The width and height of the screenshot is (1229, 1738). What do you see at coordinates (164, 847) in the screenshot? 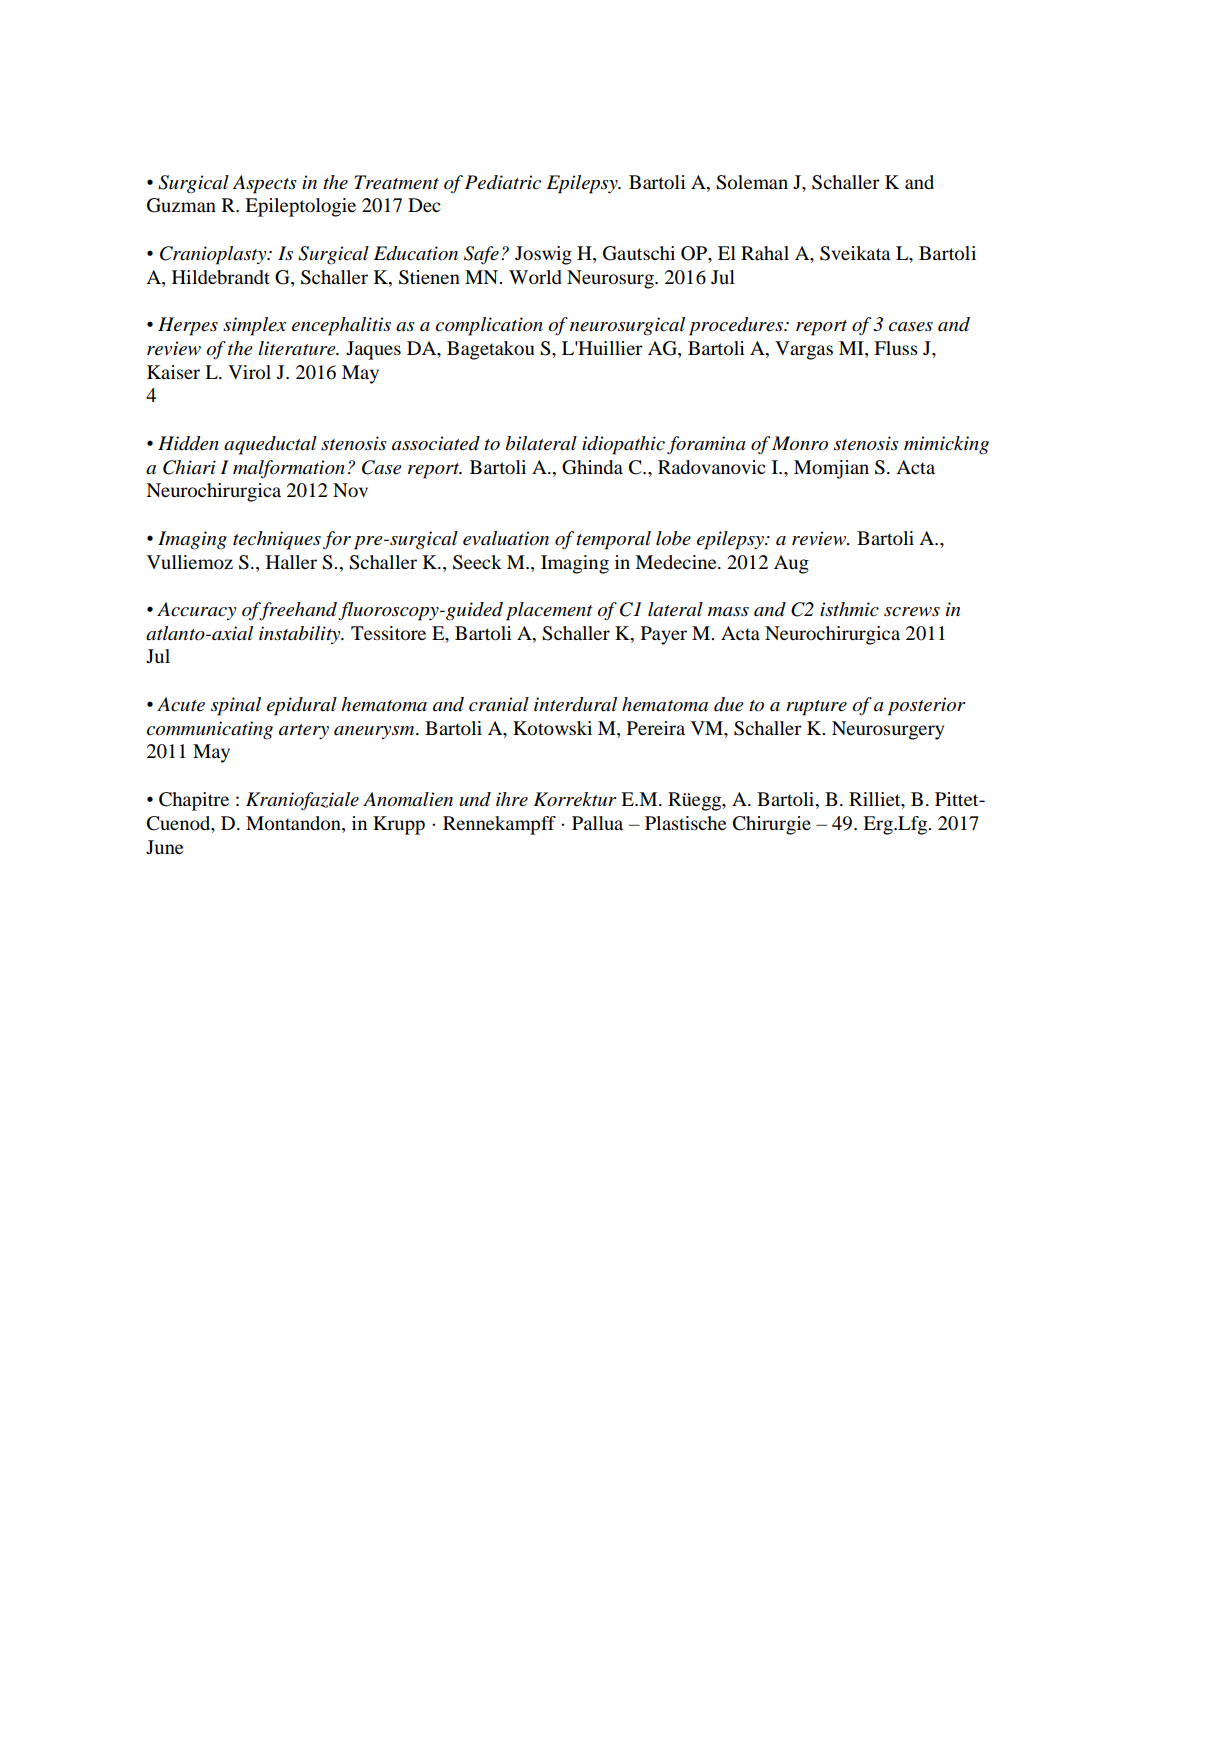
I see `June` at bounding box center [164, 847].
